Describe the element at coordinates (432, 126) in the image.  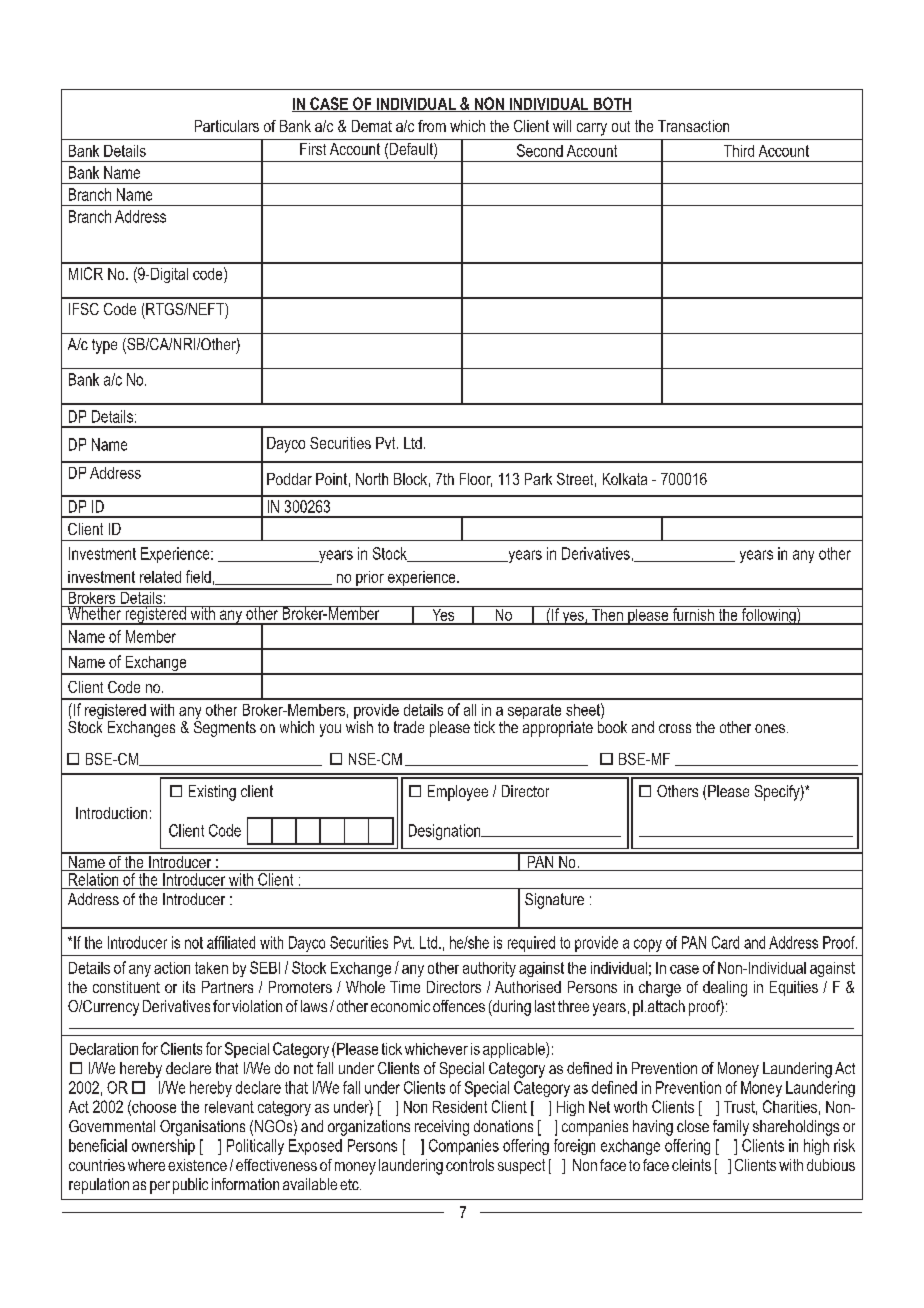
I see `from` at that location.
